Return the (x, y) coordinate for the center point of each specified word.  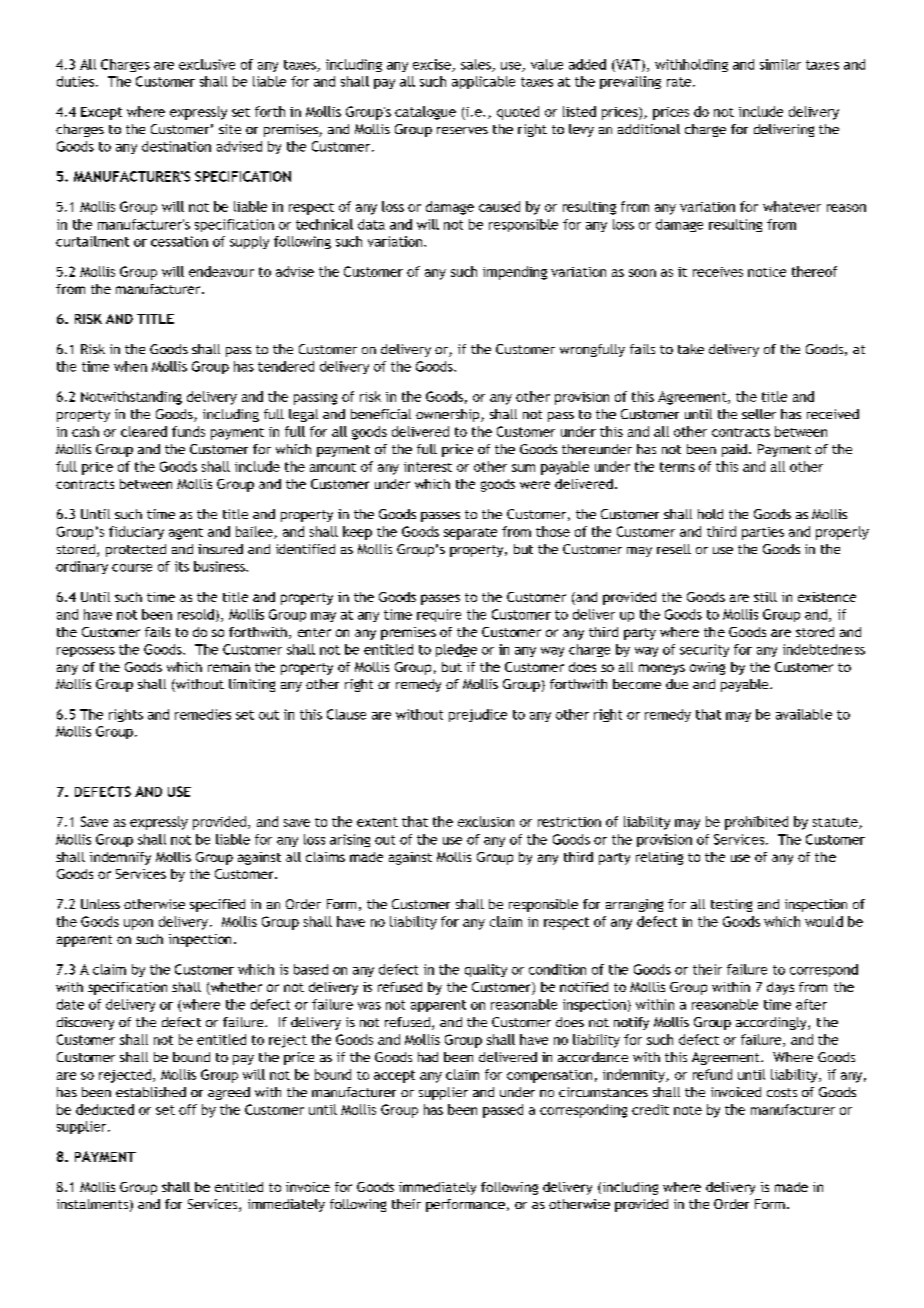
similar (780, 64)
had (428, 1057)
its (182, 566)
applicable (483, 82)
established (151, 1092)
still (765, 597)
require (439, 615)
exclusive (207, 64)
